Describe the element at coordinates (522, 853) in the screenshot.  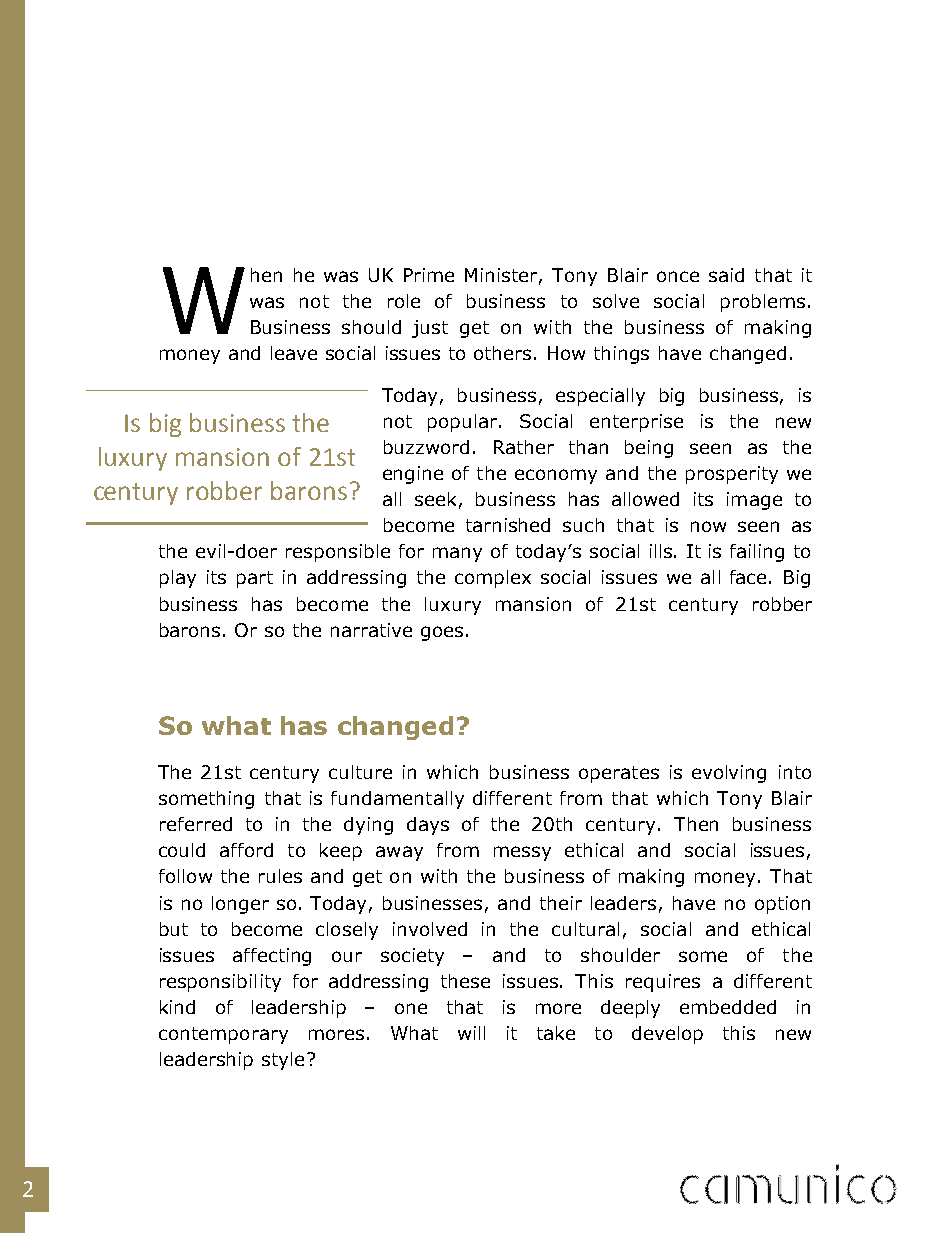
I see `messy` at that location.
